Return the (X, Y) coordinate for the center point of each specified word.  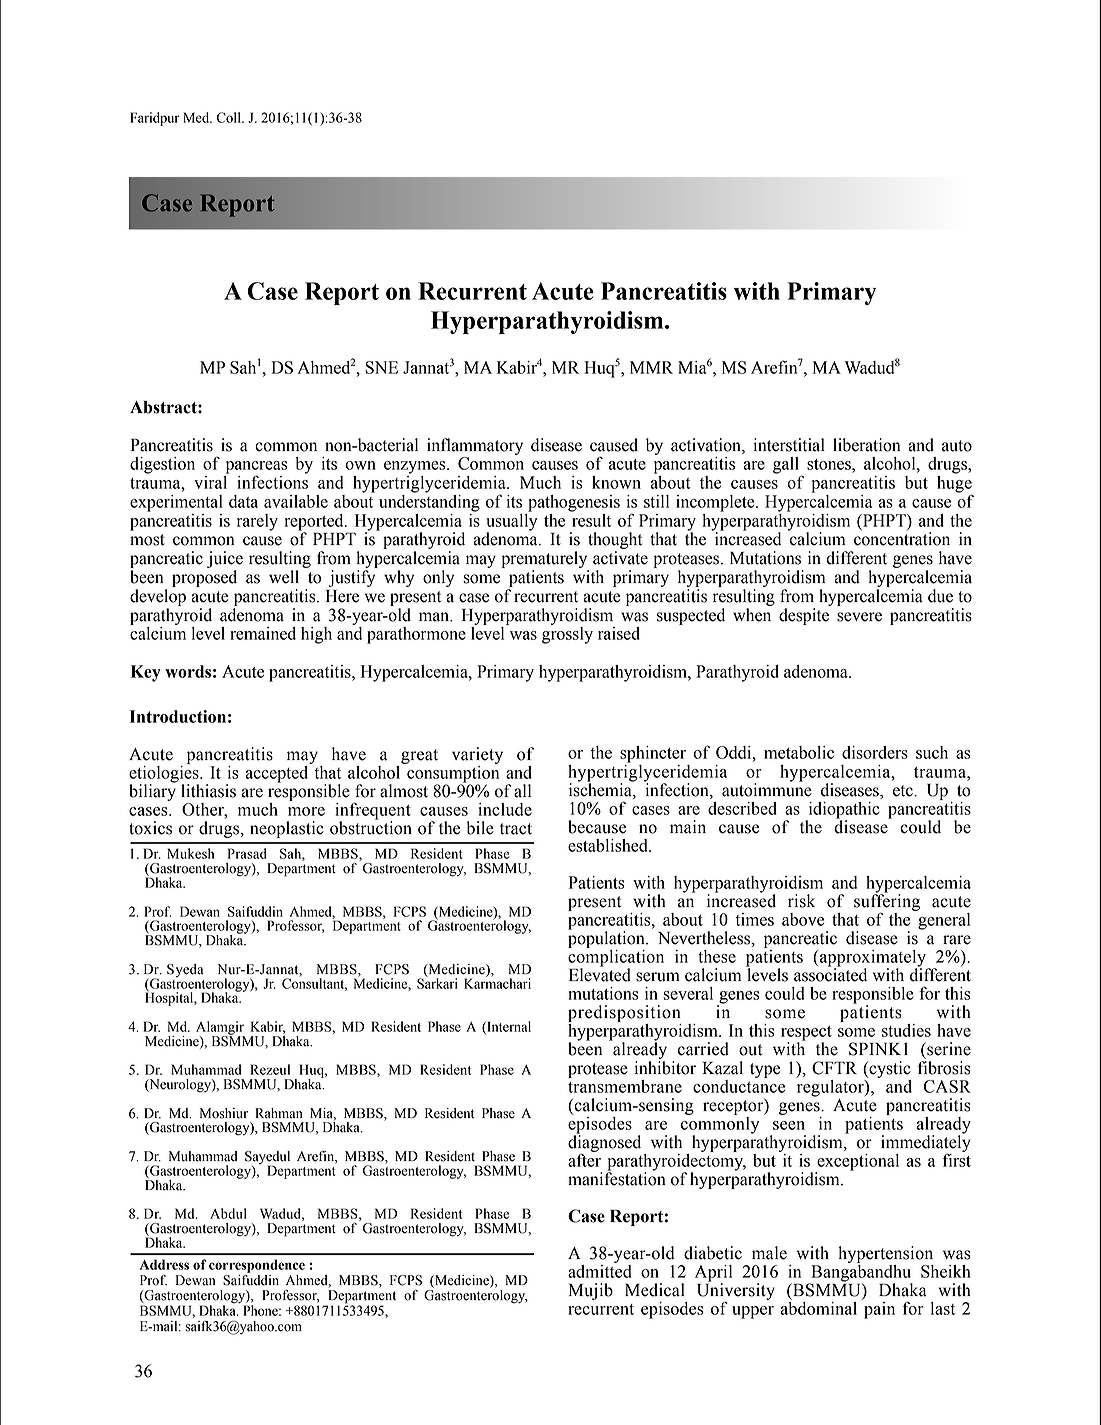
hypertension (885, 1254)
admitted (600, 1271)
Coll (230, 117)
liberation (866, 445)
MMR (651, 367)
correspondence (257, 1266)
